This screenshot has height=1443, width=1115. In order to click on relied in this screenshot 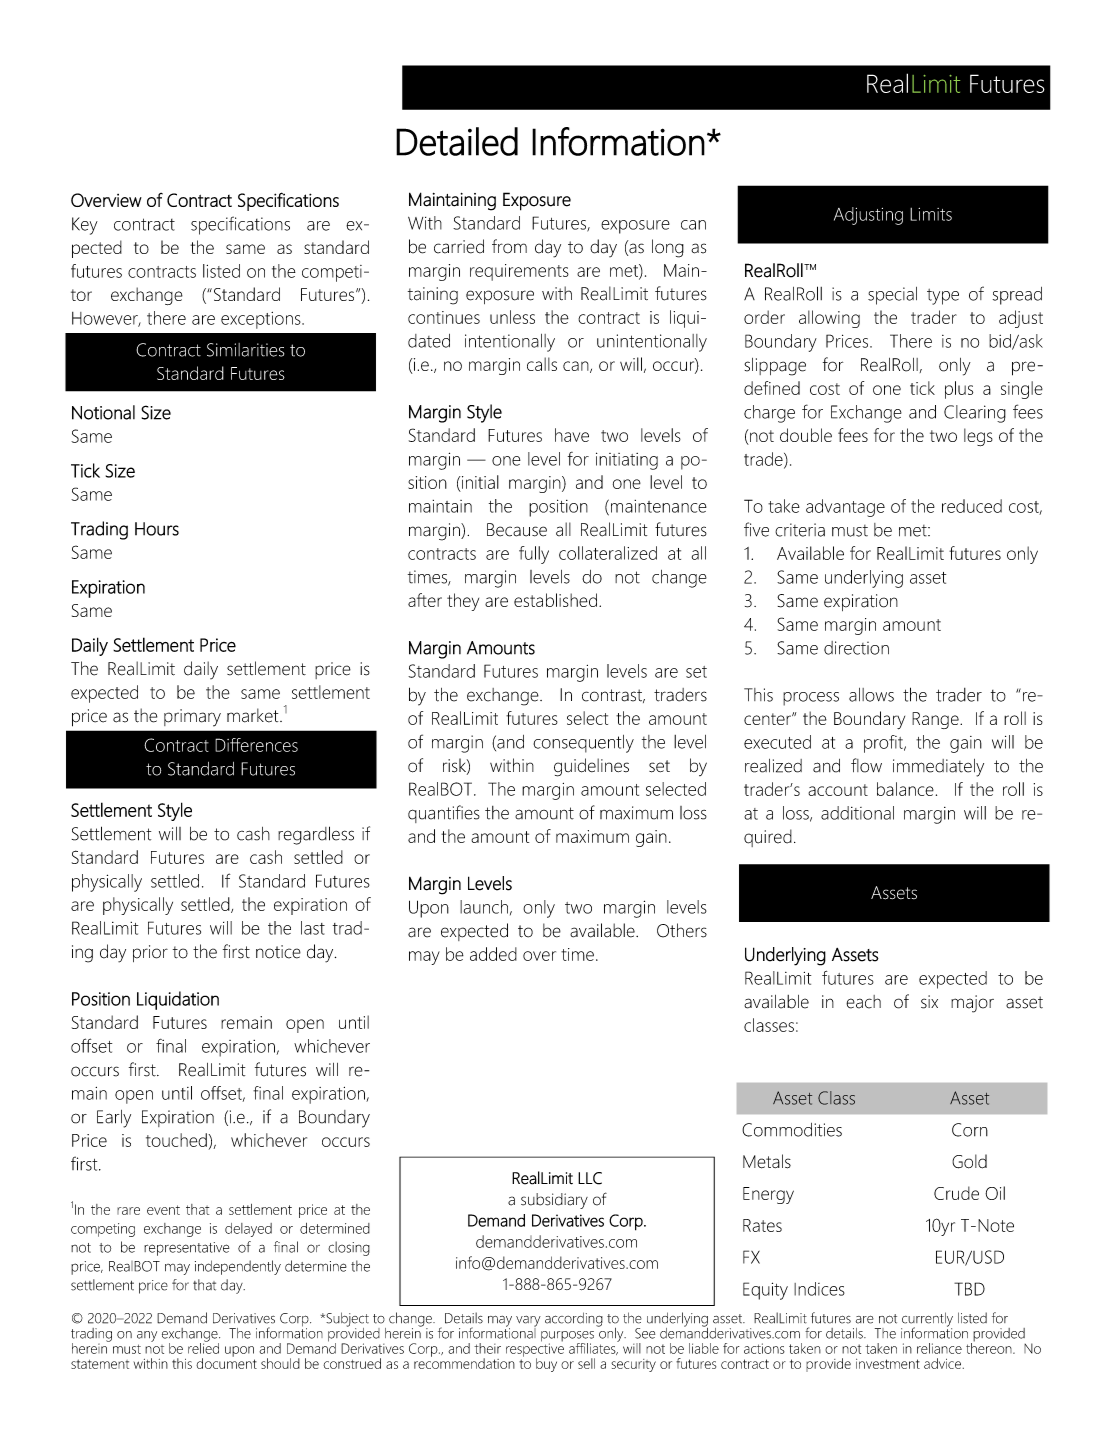, I will do `click(203, 1347)`.
